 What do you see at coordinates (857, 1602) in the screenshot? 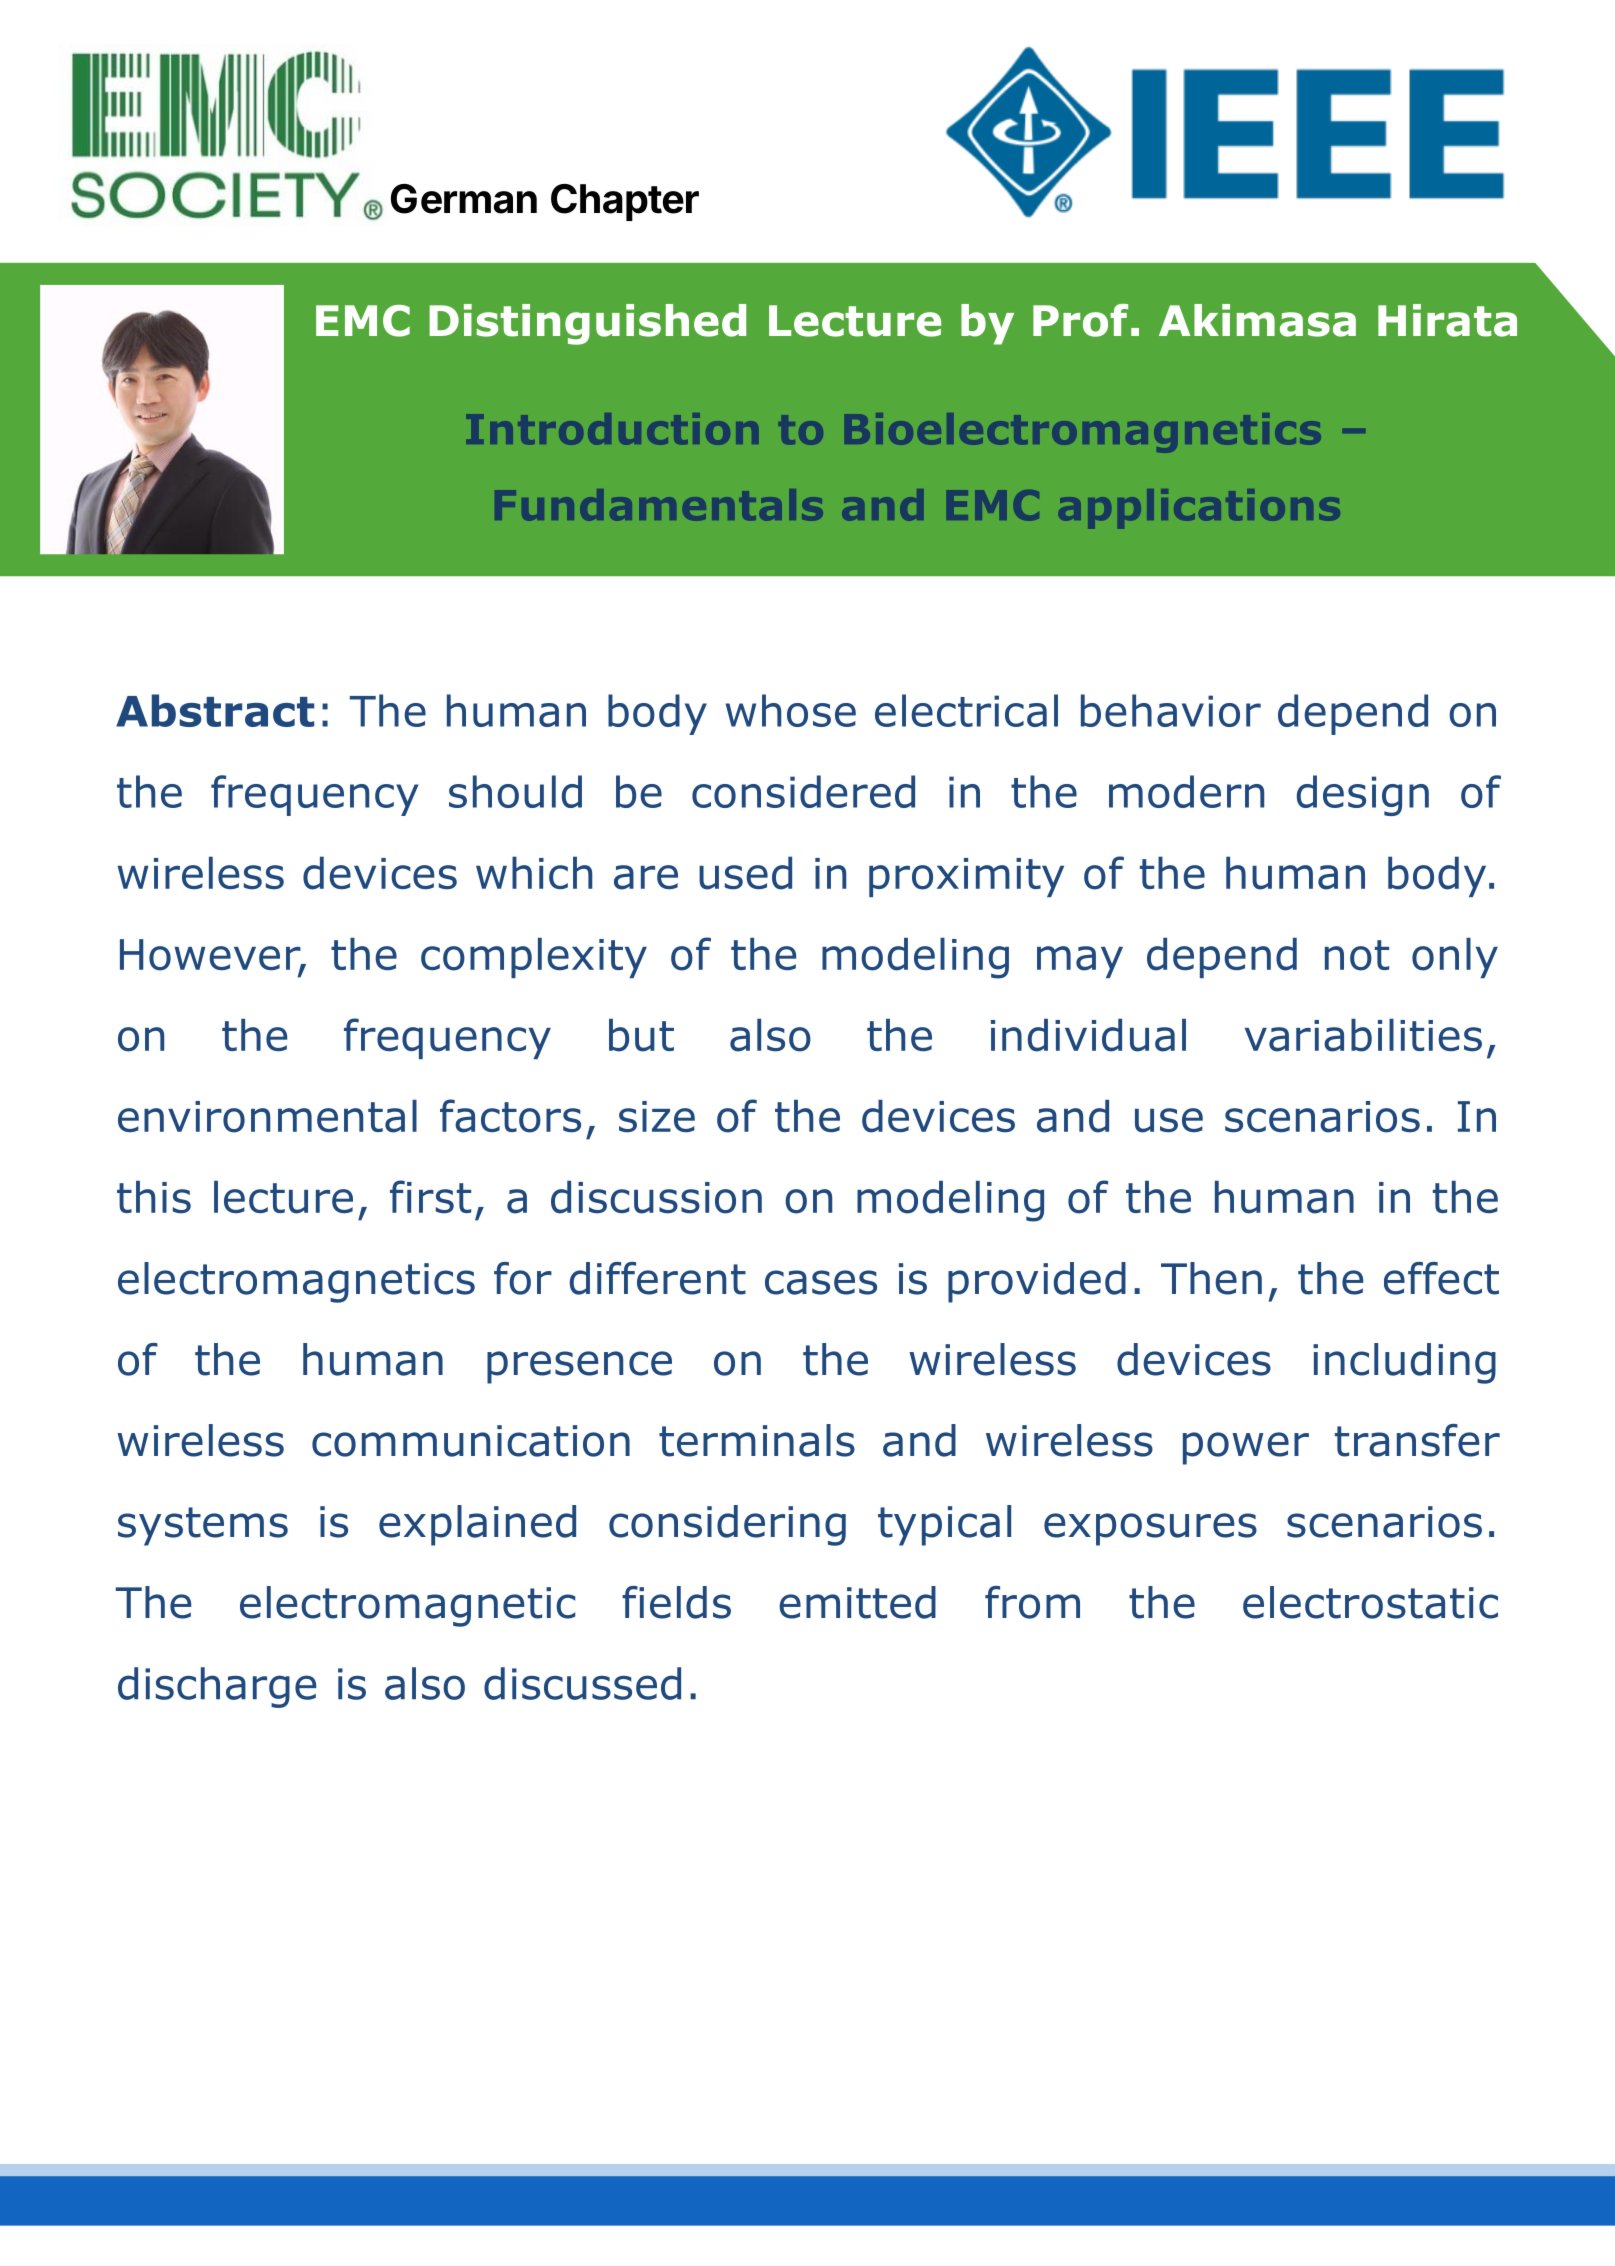
I see `emitted` at bounding box center [857, 1602].
